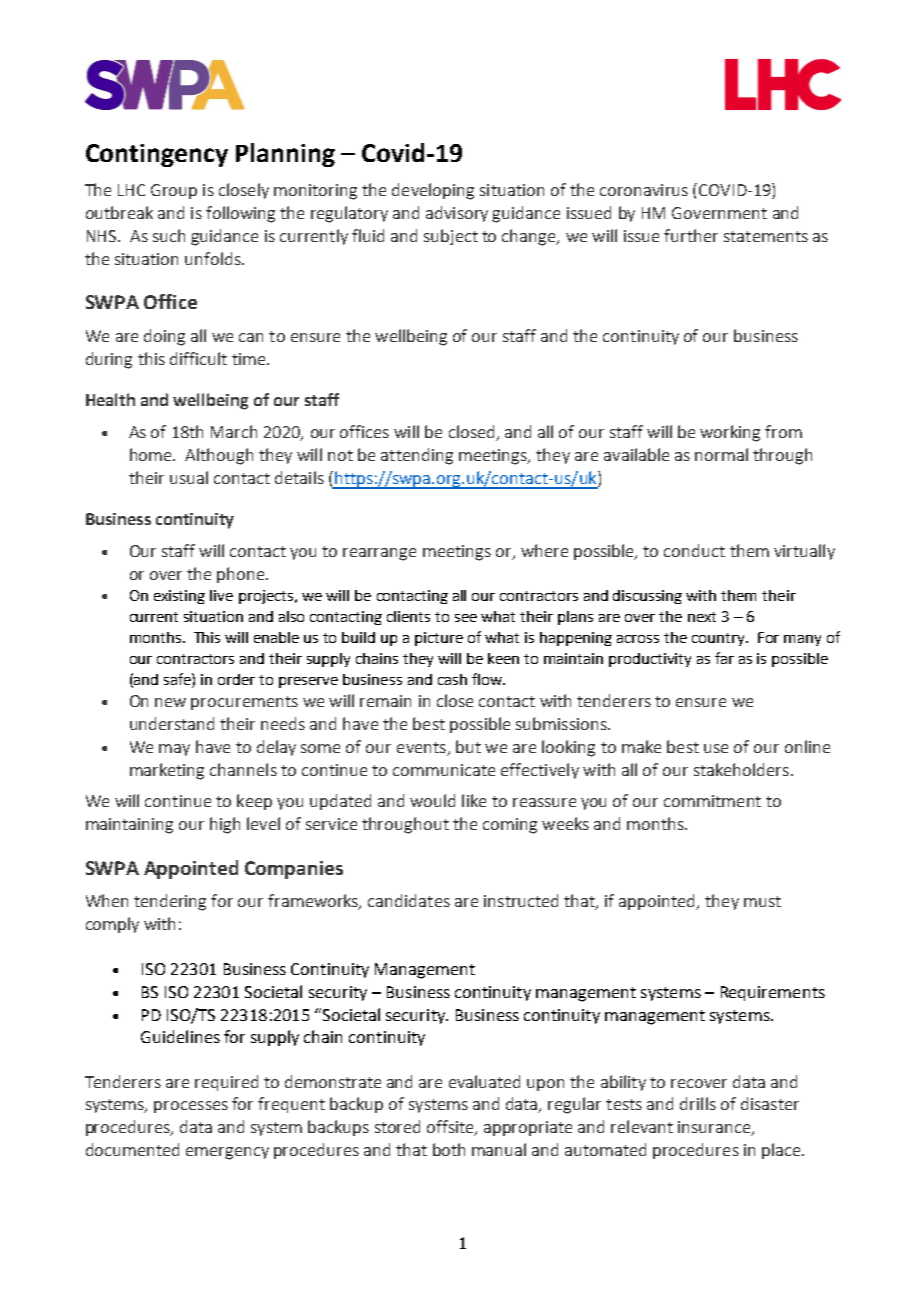  What do you see at coordinates (433, 191) in the document?
I see `developing` at bounding box center [433, 191].
